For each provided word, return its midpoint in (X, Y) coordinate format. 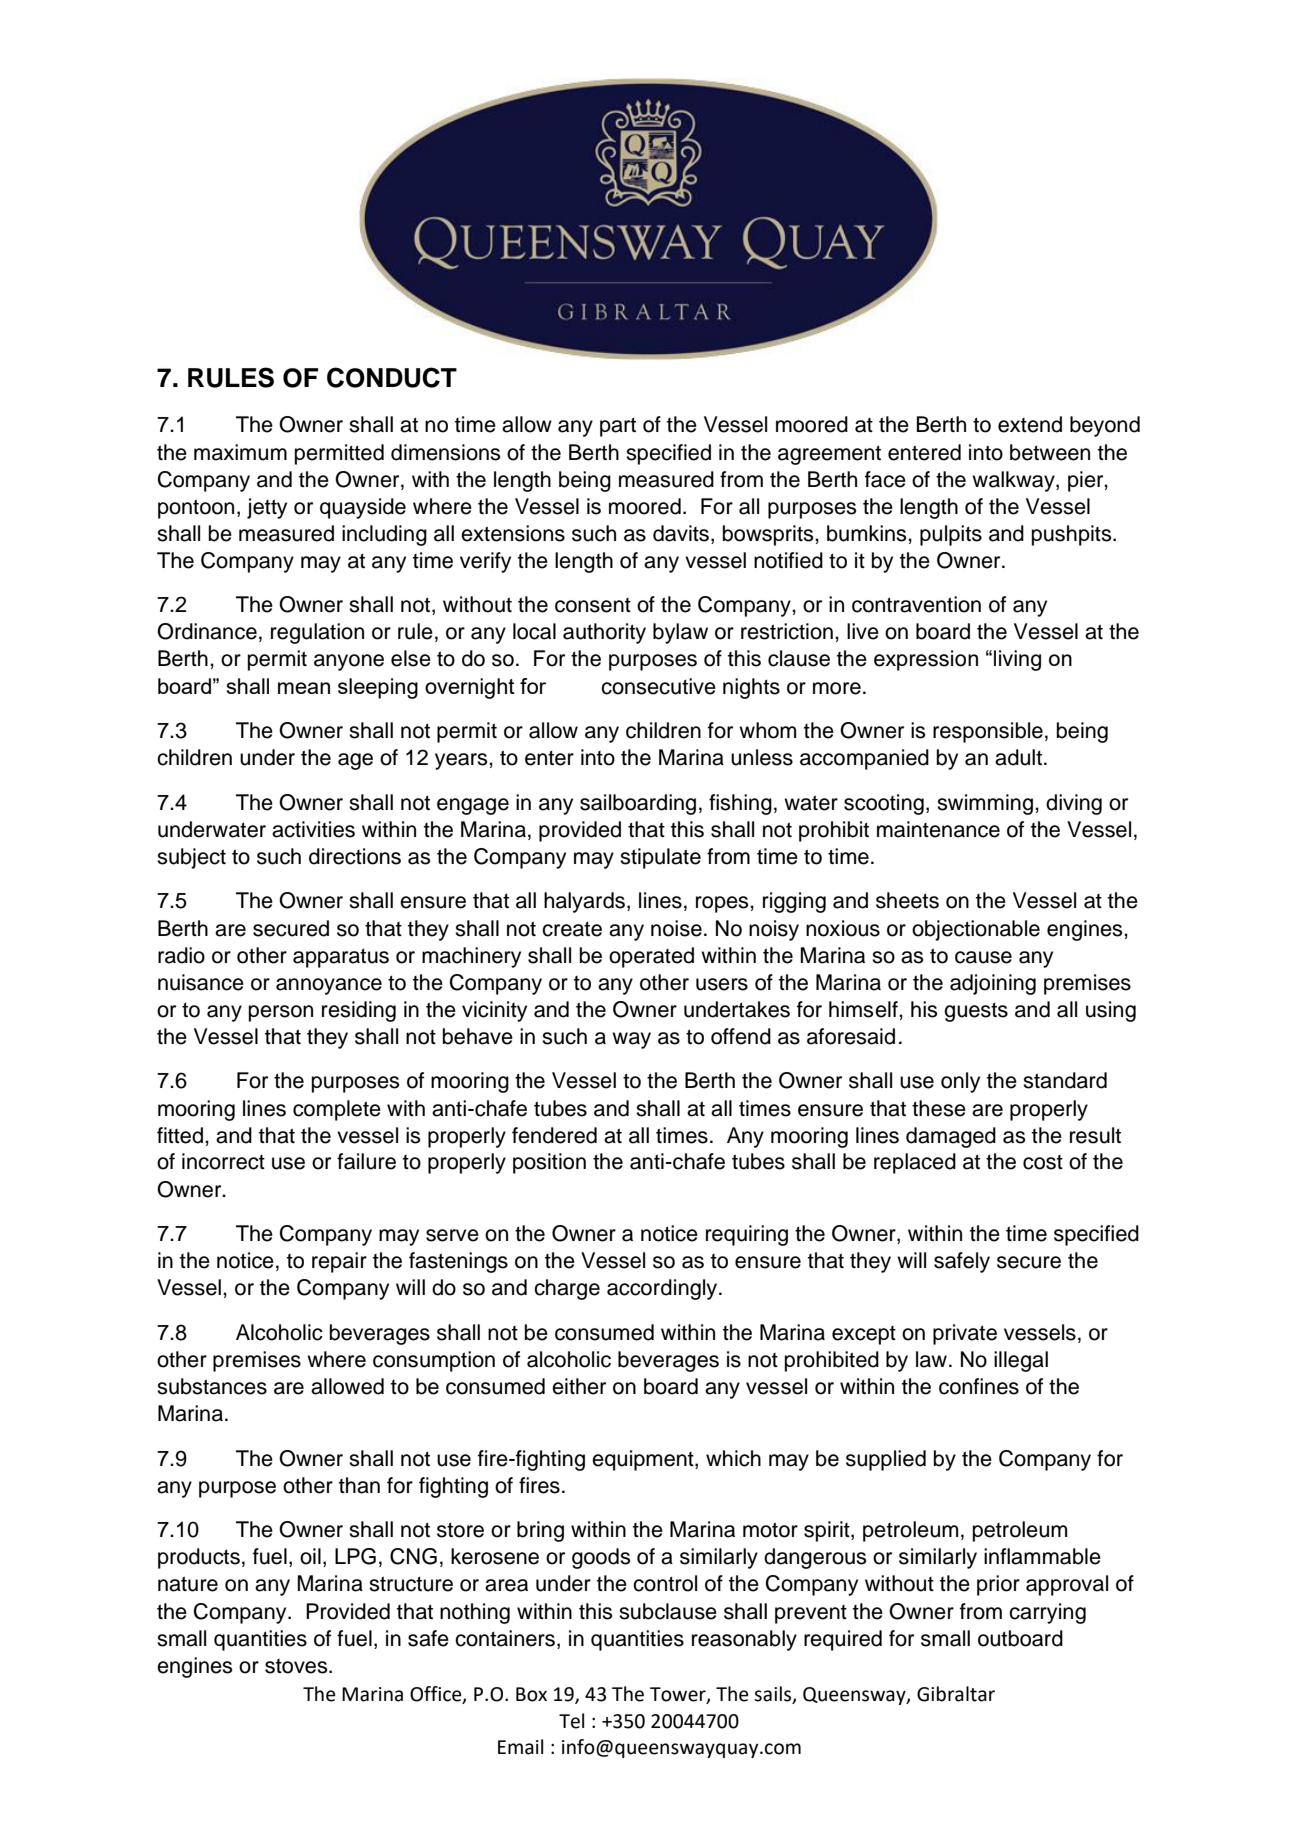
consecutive (658, 686)
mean (304, 688)
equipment (644, 1460)
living (1017, 660)
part (618, 427)
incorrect (223, 1161)
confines (979, 1386)
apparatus (341, 958)
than (359, 1485)
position (549, 1163)
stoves (297, 1666)
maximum (240, 452)
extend (1030, 424)
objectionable (976, 930)
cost (1043, 1162)
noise (676, 928)
